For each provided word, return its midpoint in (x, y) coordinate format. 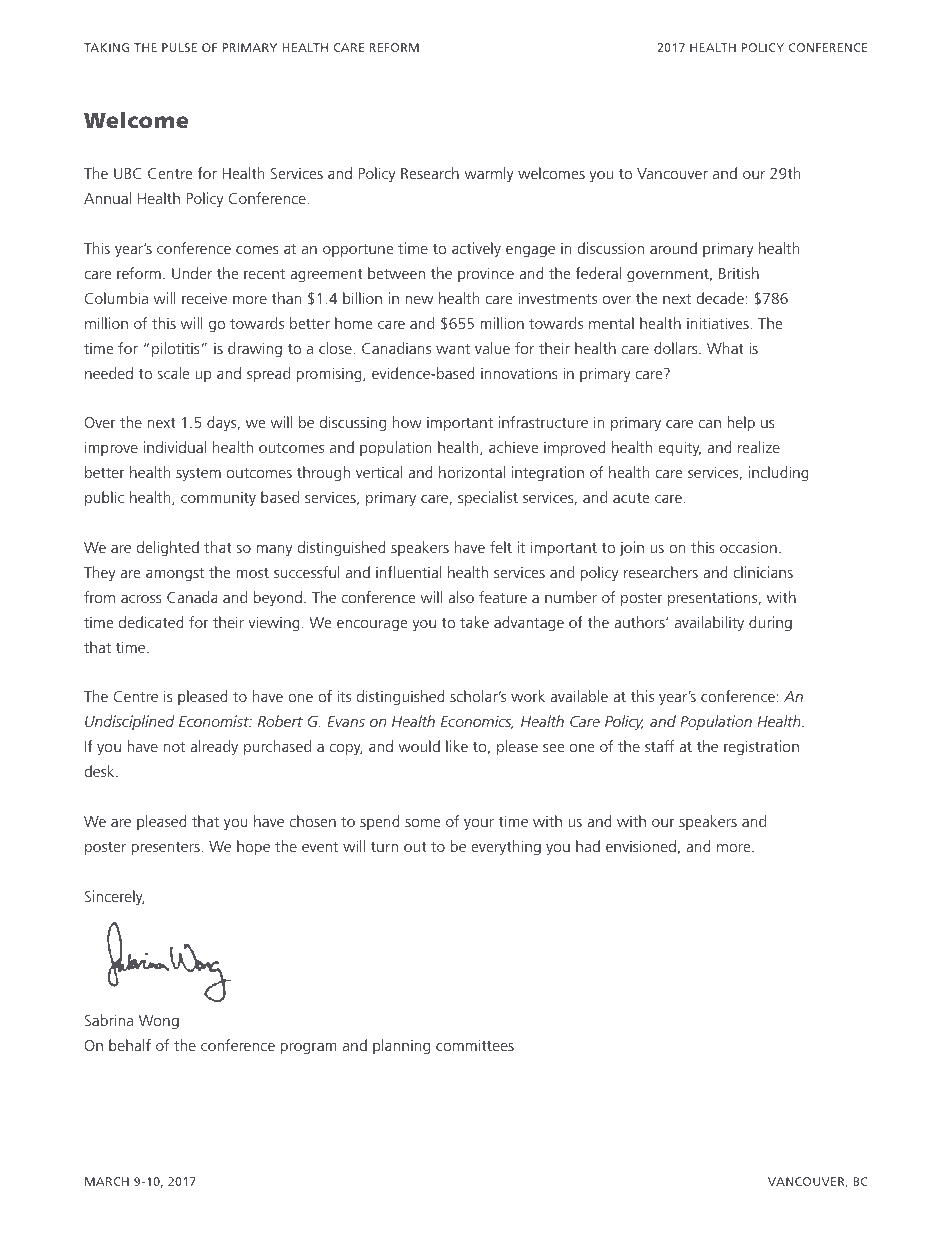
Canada (192, 597)
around (673, 248)
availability (709, 624)
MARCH (107, 1181)
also (461, 597)
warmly (489, 175)
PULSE (179, 47)
